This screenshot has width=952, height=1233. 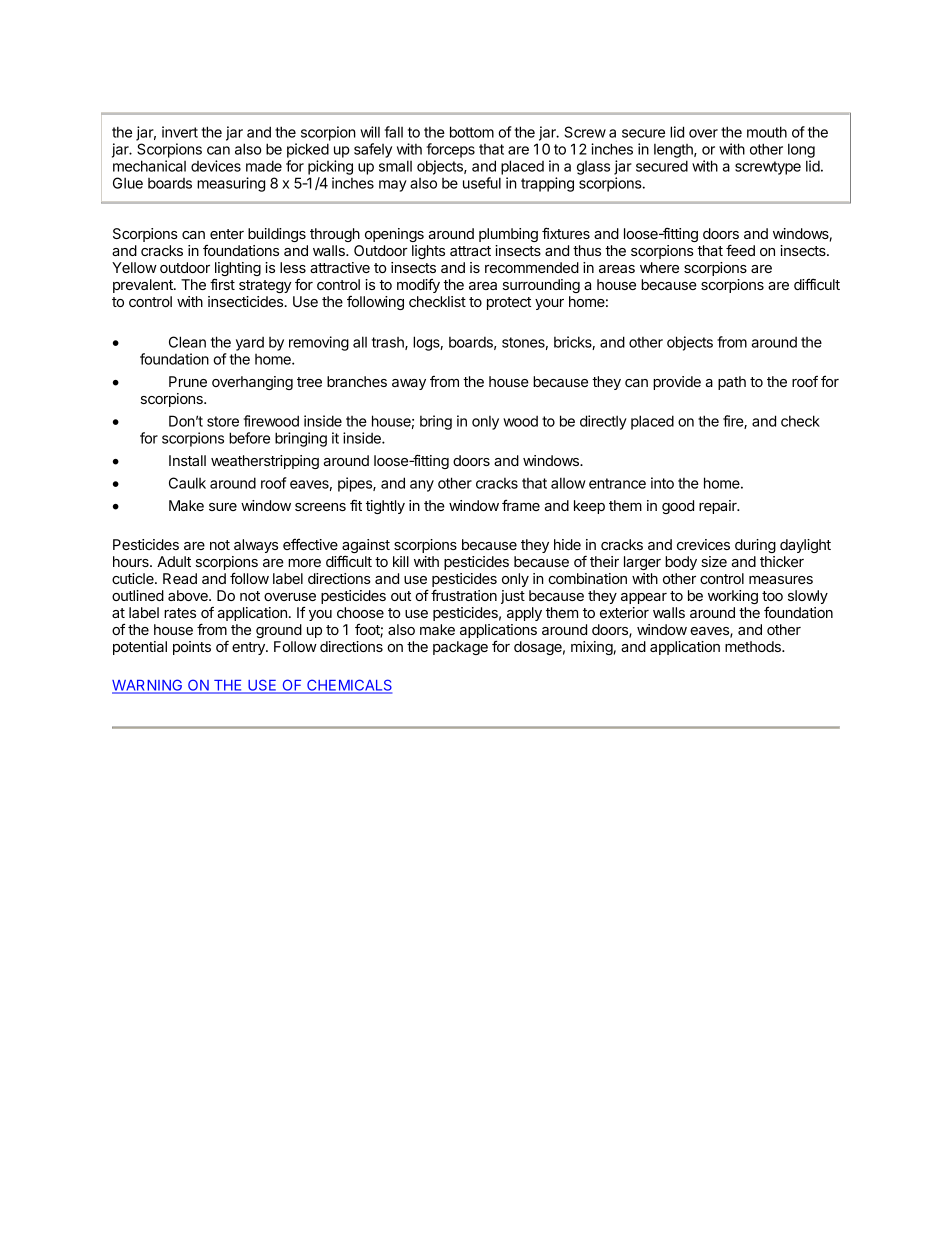 I want to click on kill, so click(x=401, y=561).
